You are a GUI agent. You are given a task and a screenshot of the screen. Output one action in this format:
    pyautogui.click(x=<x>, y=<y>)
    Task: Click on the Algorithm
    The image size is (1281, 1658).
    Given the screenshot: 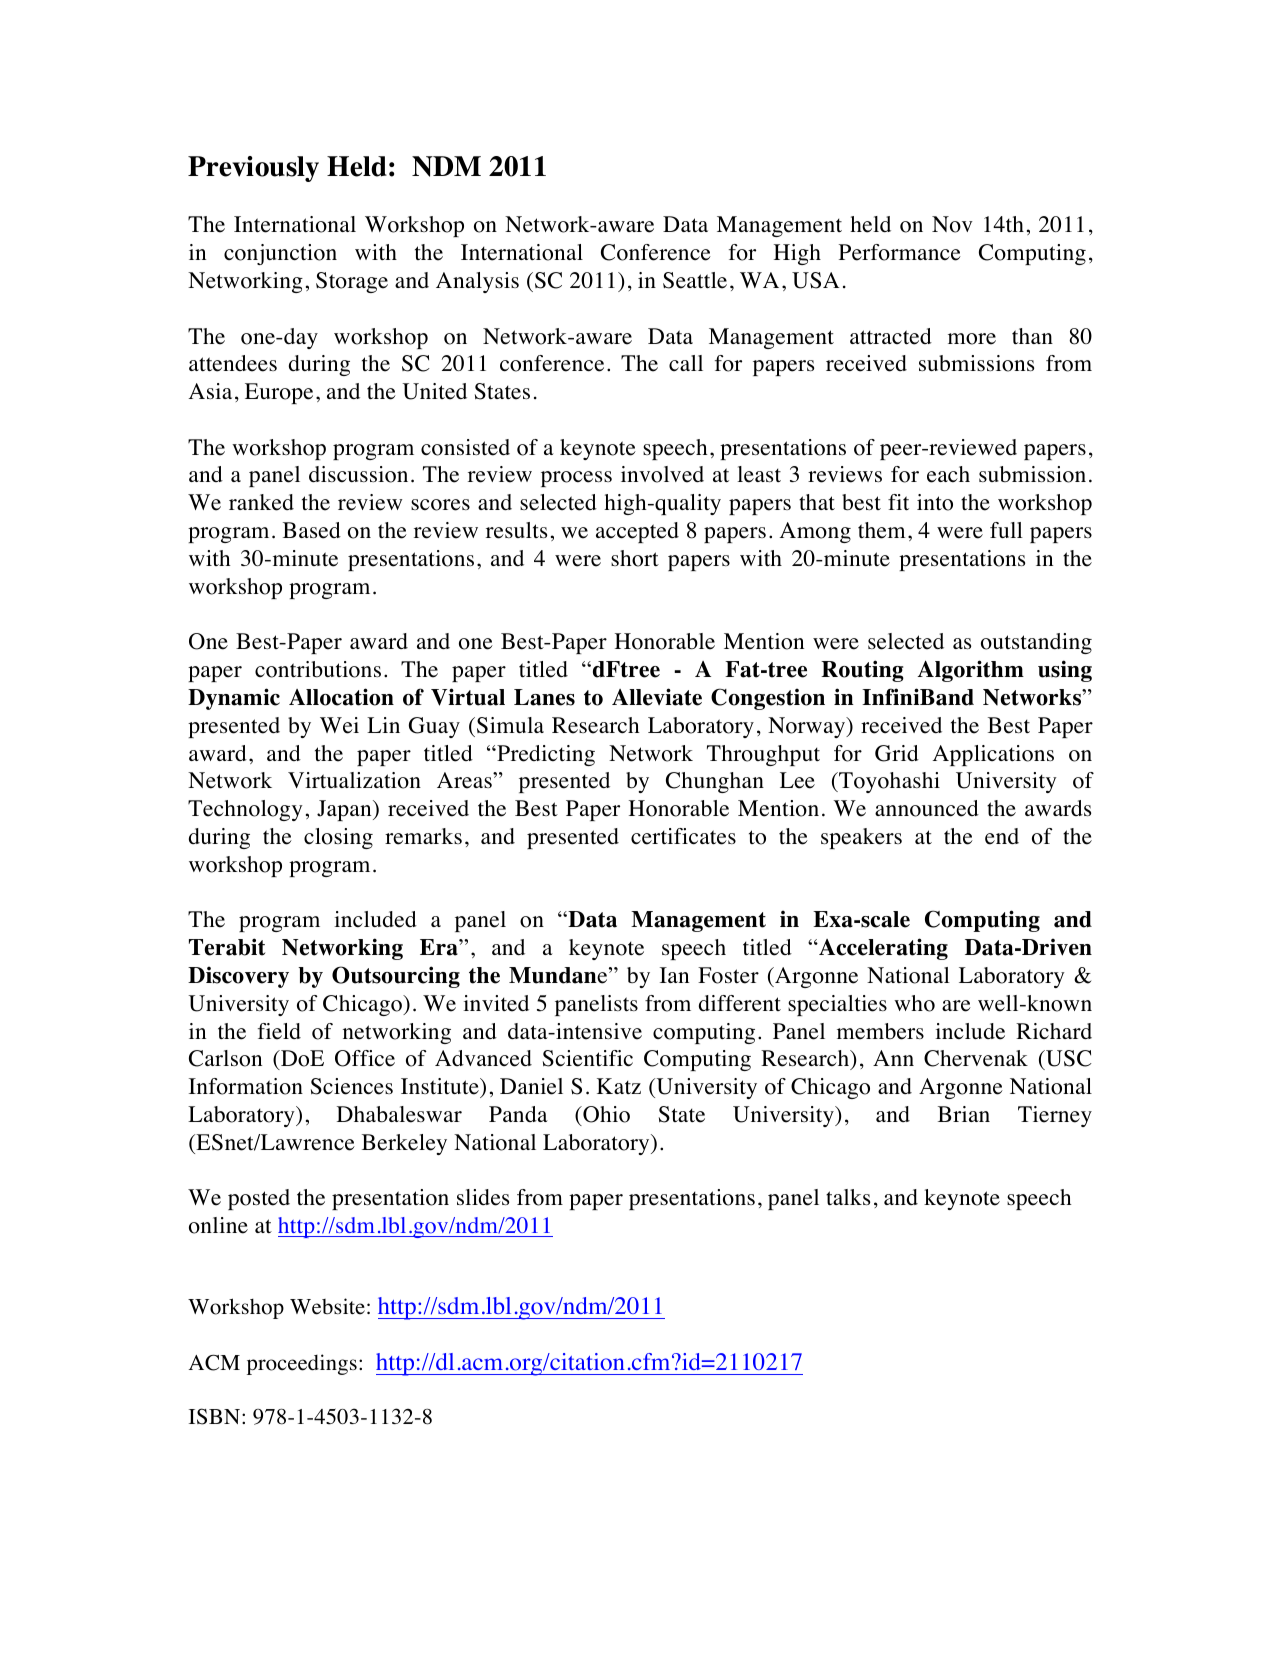 What is the action you would take?
    pyautogui.click(x=970, y=671)
